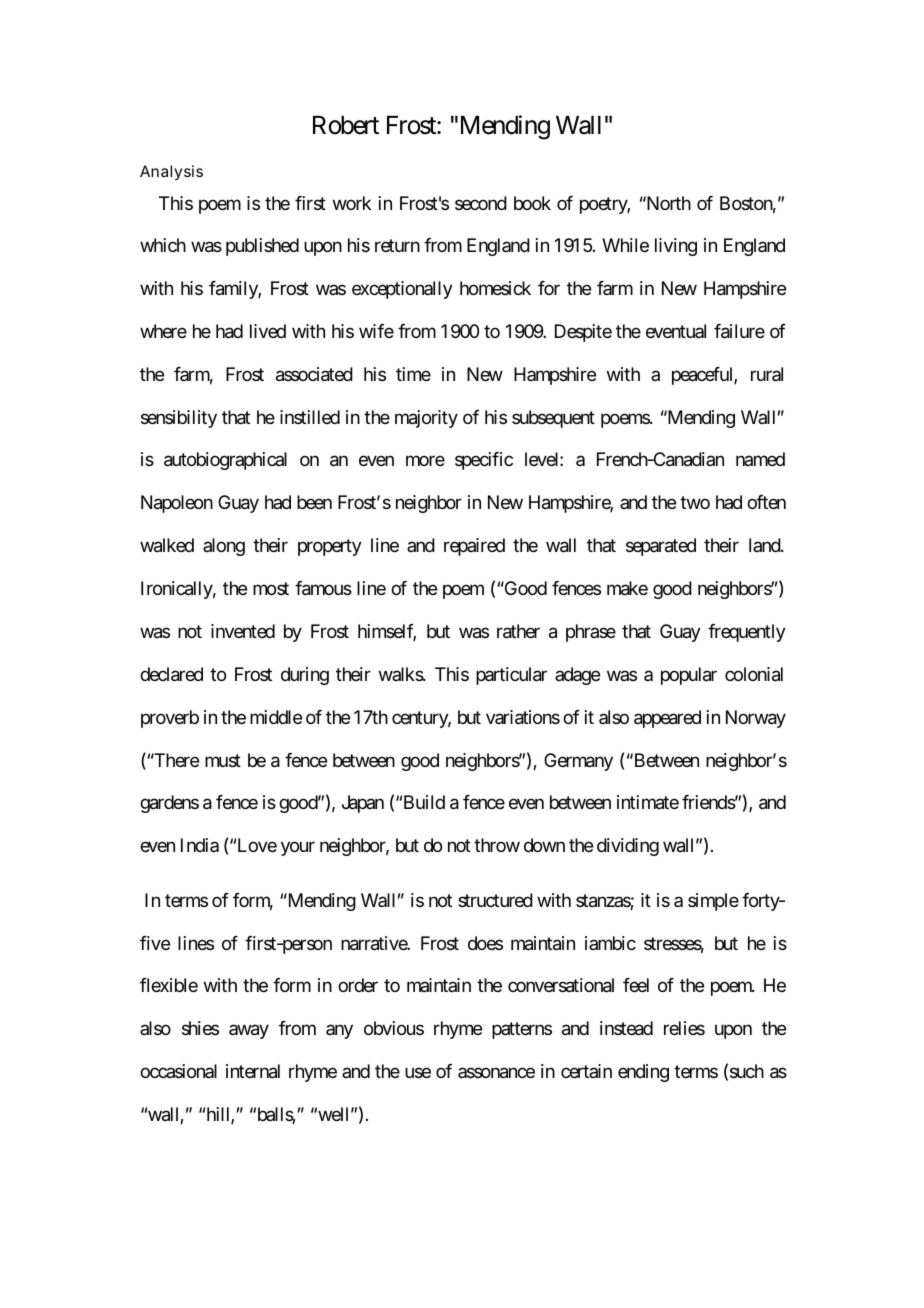 This page has height=1308, width=924. What do you see at coordinates (760, 459) in the page?
I see `named` at bounding box center [760, 459].
